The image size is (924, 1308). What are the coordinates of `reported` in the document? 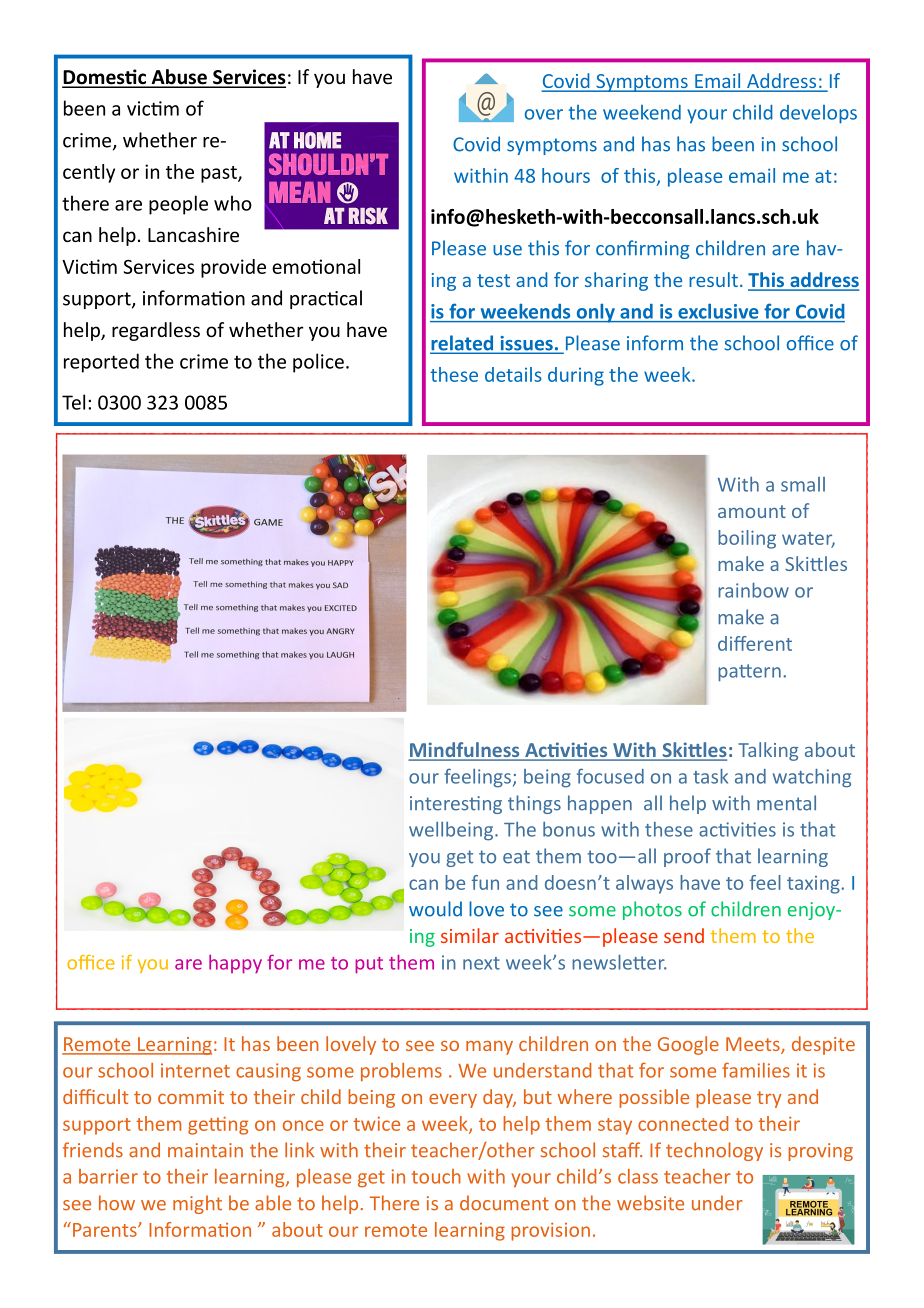 It's located at (101, 363).
